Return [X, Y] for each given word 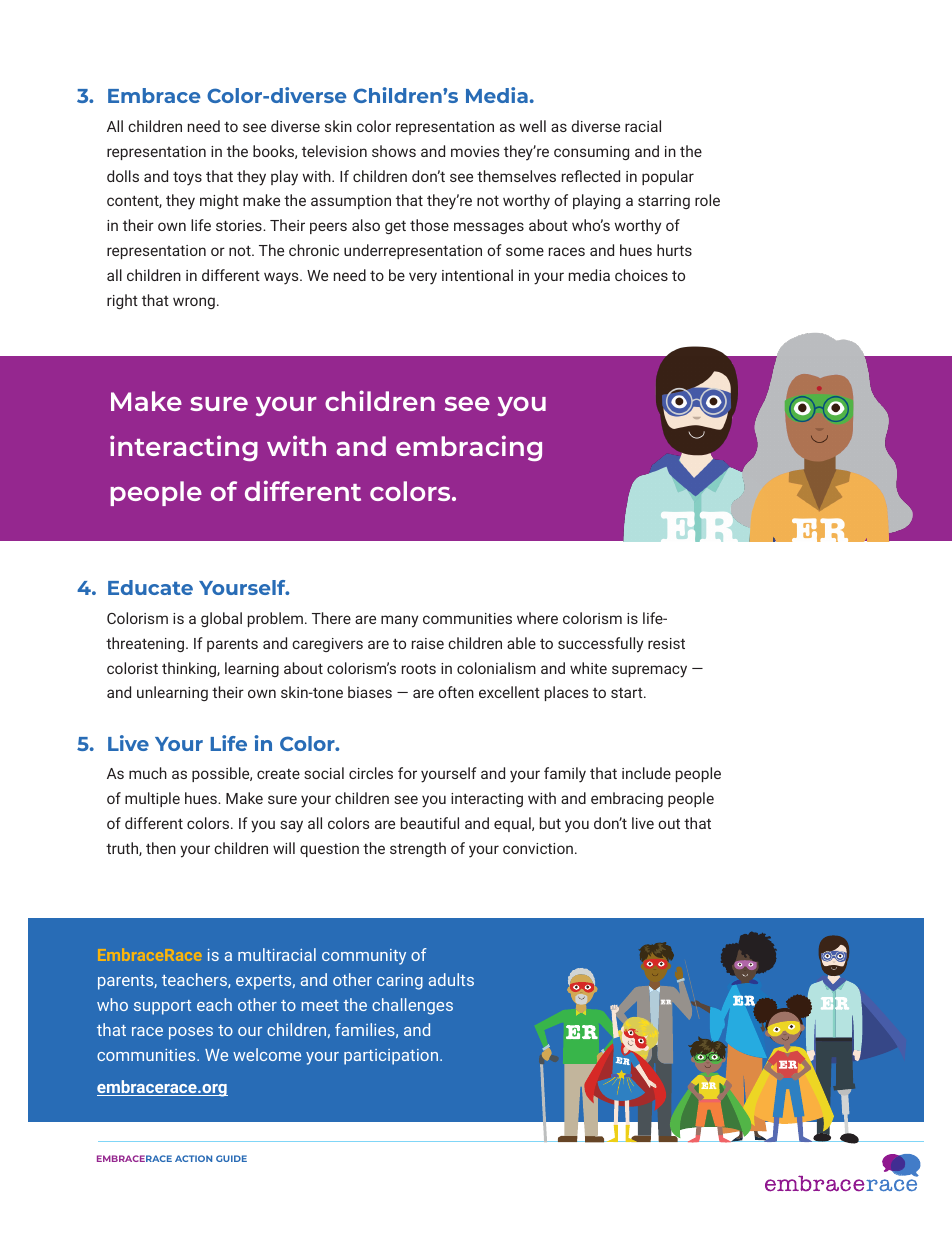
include [646, 773]
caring [400, 982]
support [162, 1007]
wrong [194, 303]
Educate [150, 587]
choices [641, 275]
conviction [538, 848]
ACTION [193, 1158]
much [148, 773]
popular [668, 177]
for [407, 773]
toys [187, 178]
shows [394, 151]
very [423, 278]
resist [666, 643]
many [399, 621]
